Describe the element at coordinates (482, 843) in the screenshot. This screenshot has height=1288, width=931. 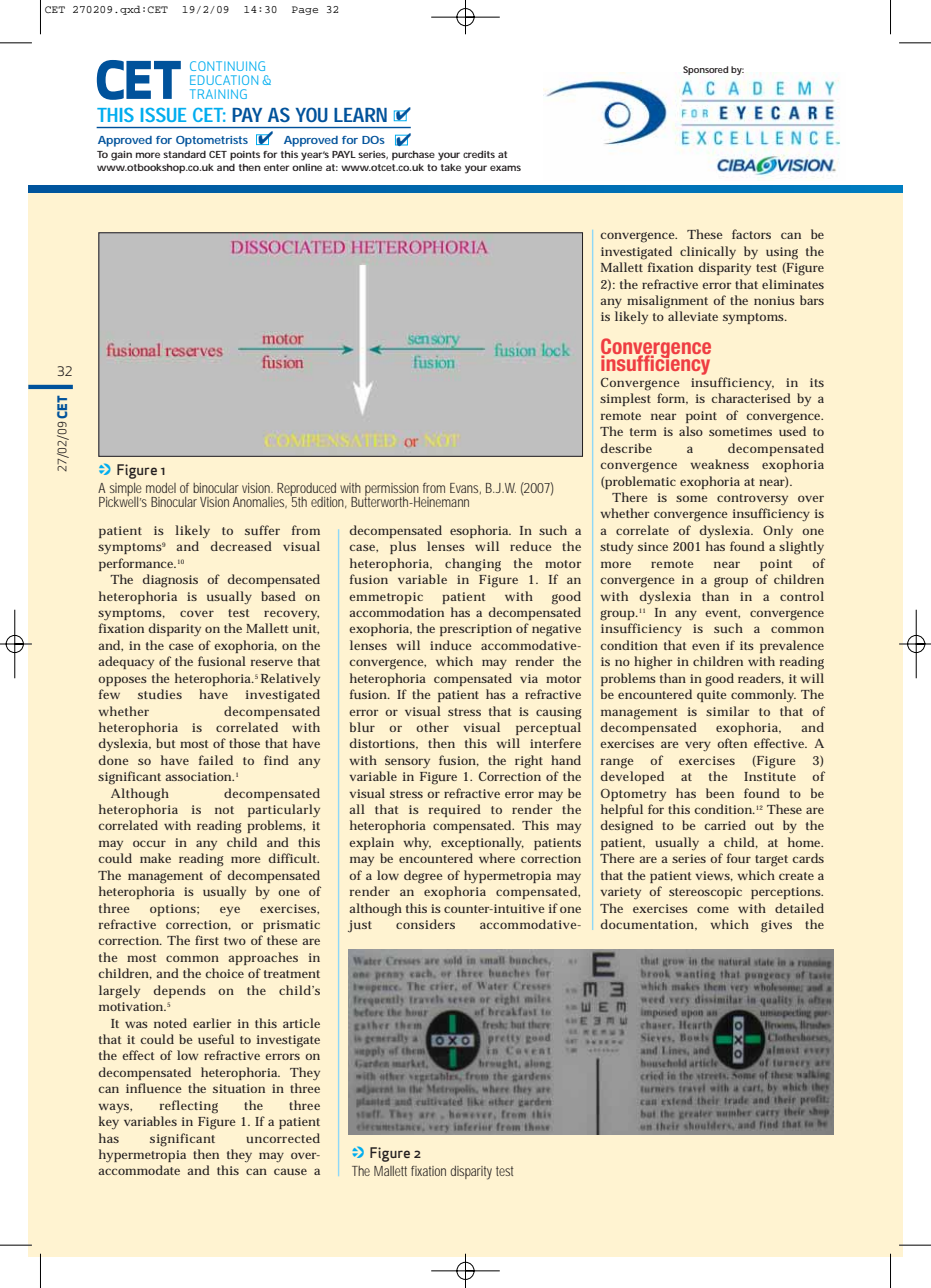
I see `exceptionally` at that location.
